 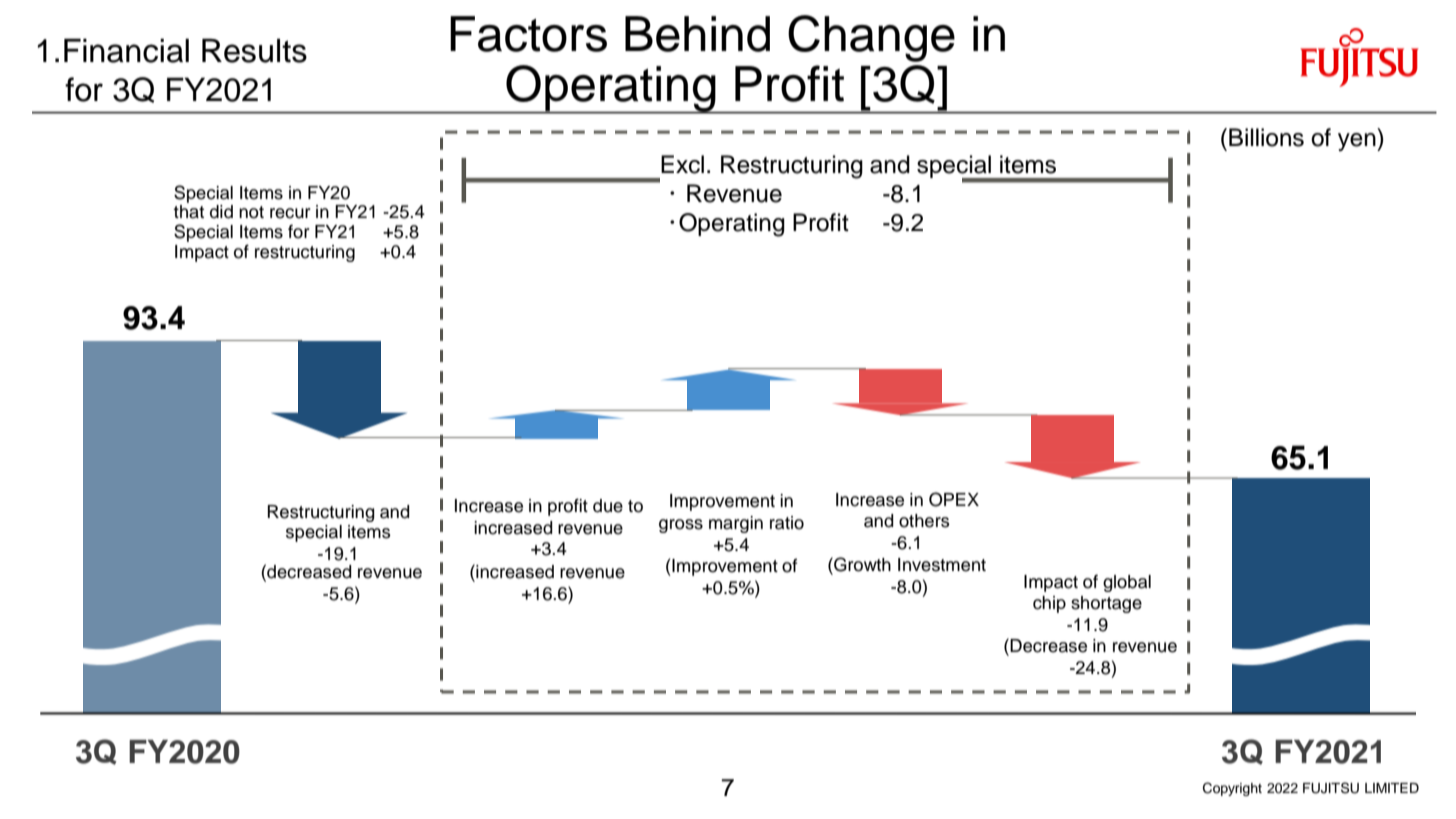 What do you see at coordinates (290, 213) in the page?
I see `recur` at bounding box center [290, 213].
